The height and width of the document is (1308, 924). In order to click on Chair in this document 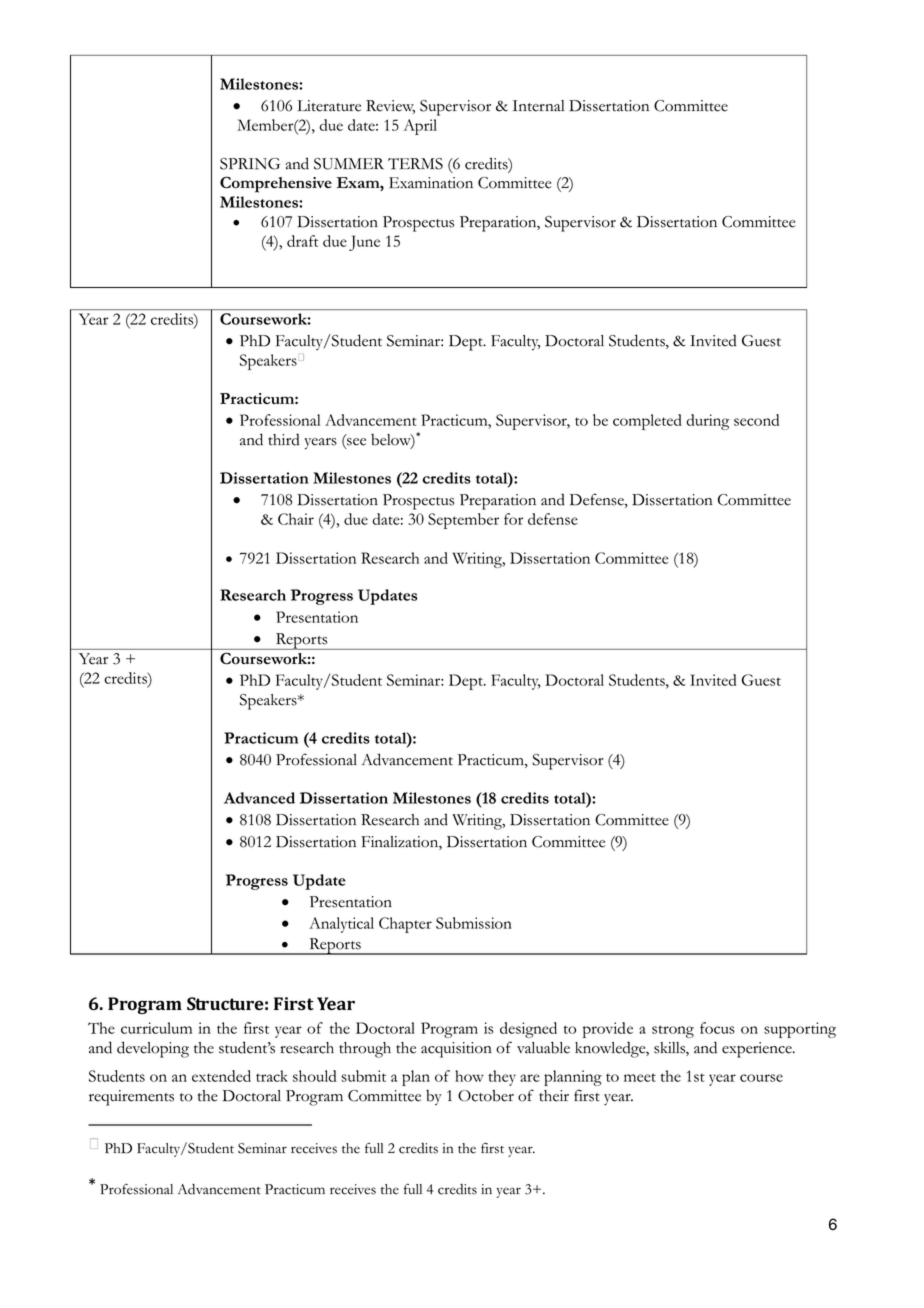, I will do `click(296, 519)`.
